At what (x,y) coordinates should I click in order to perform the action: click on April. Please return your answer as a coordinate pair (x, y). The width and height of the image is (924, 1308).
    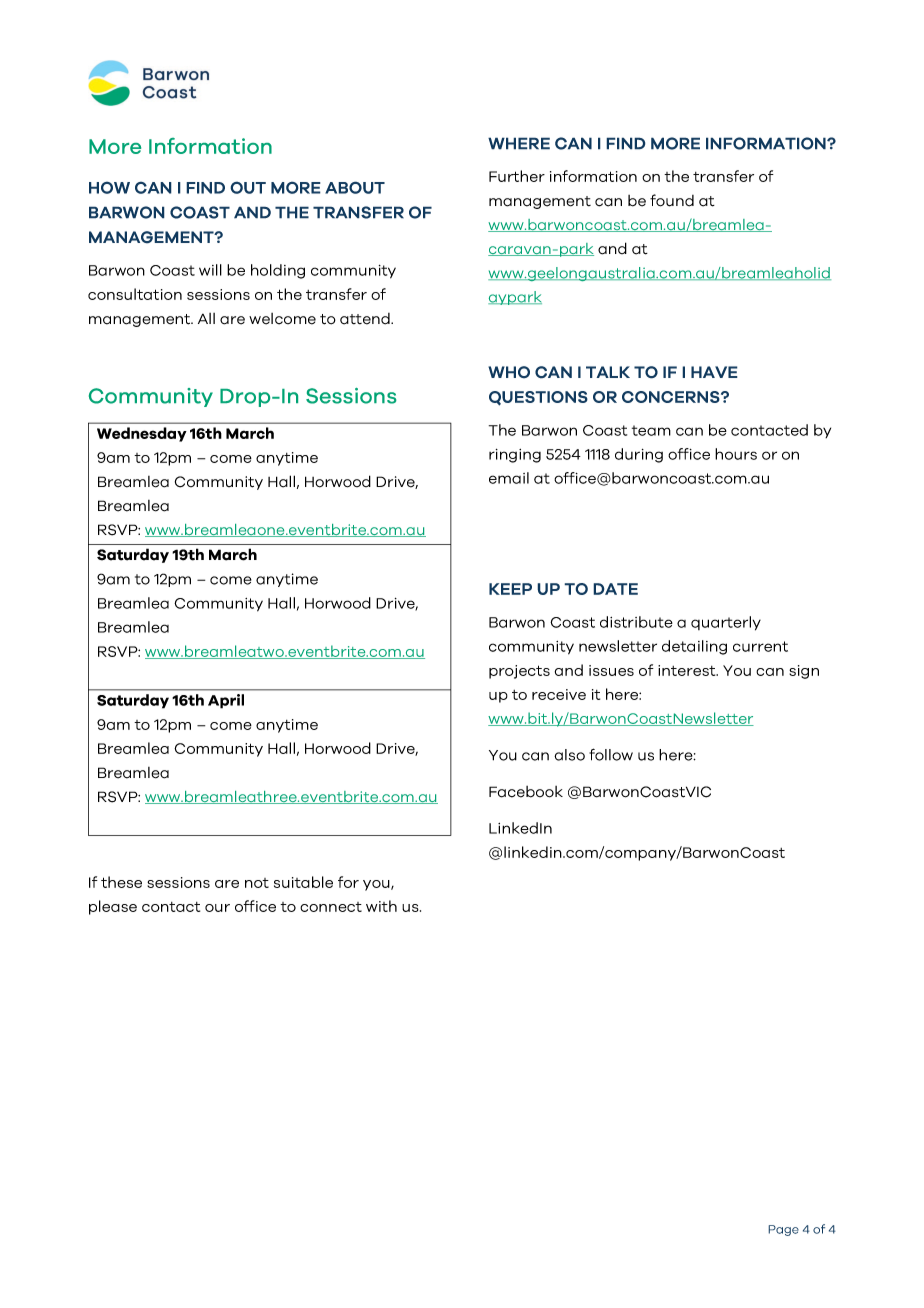
    Looking at the image, I should click on (226, 701).
